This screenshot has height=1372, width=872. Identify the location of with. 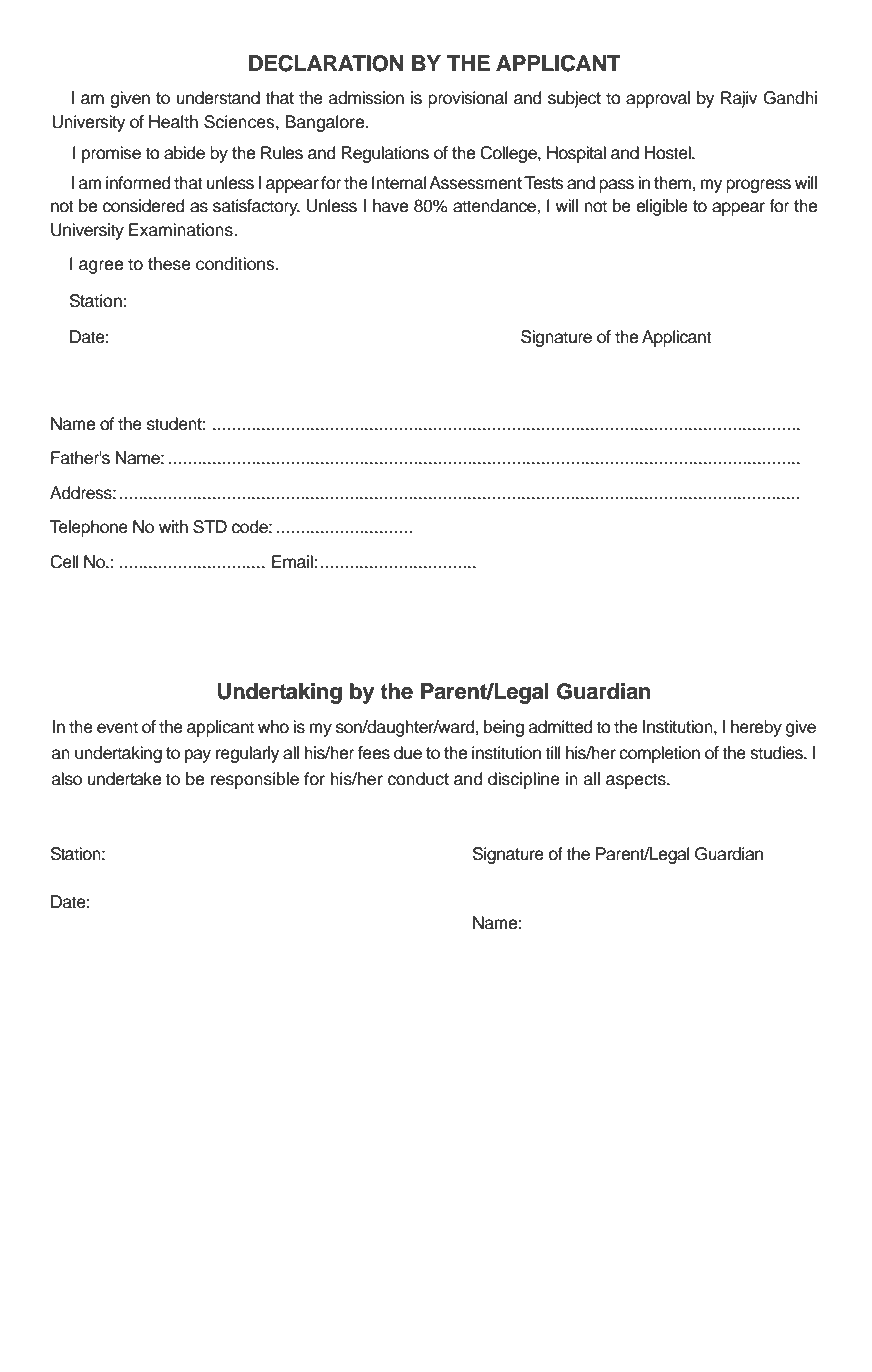
(173, 526).
